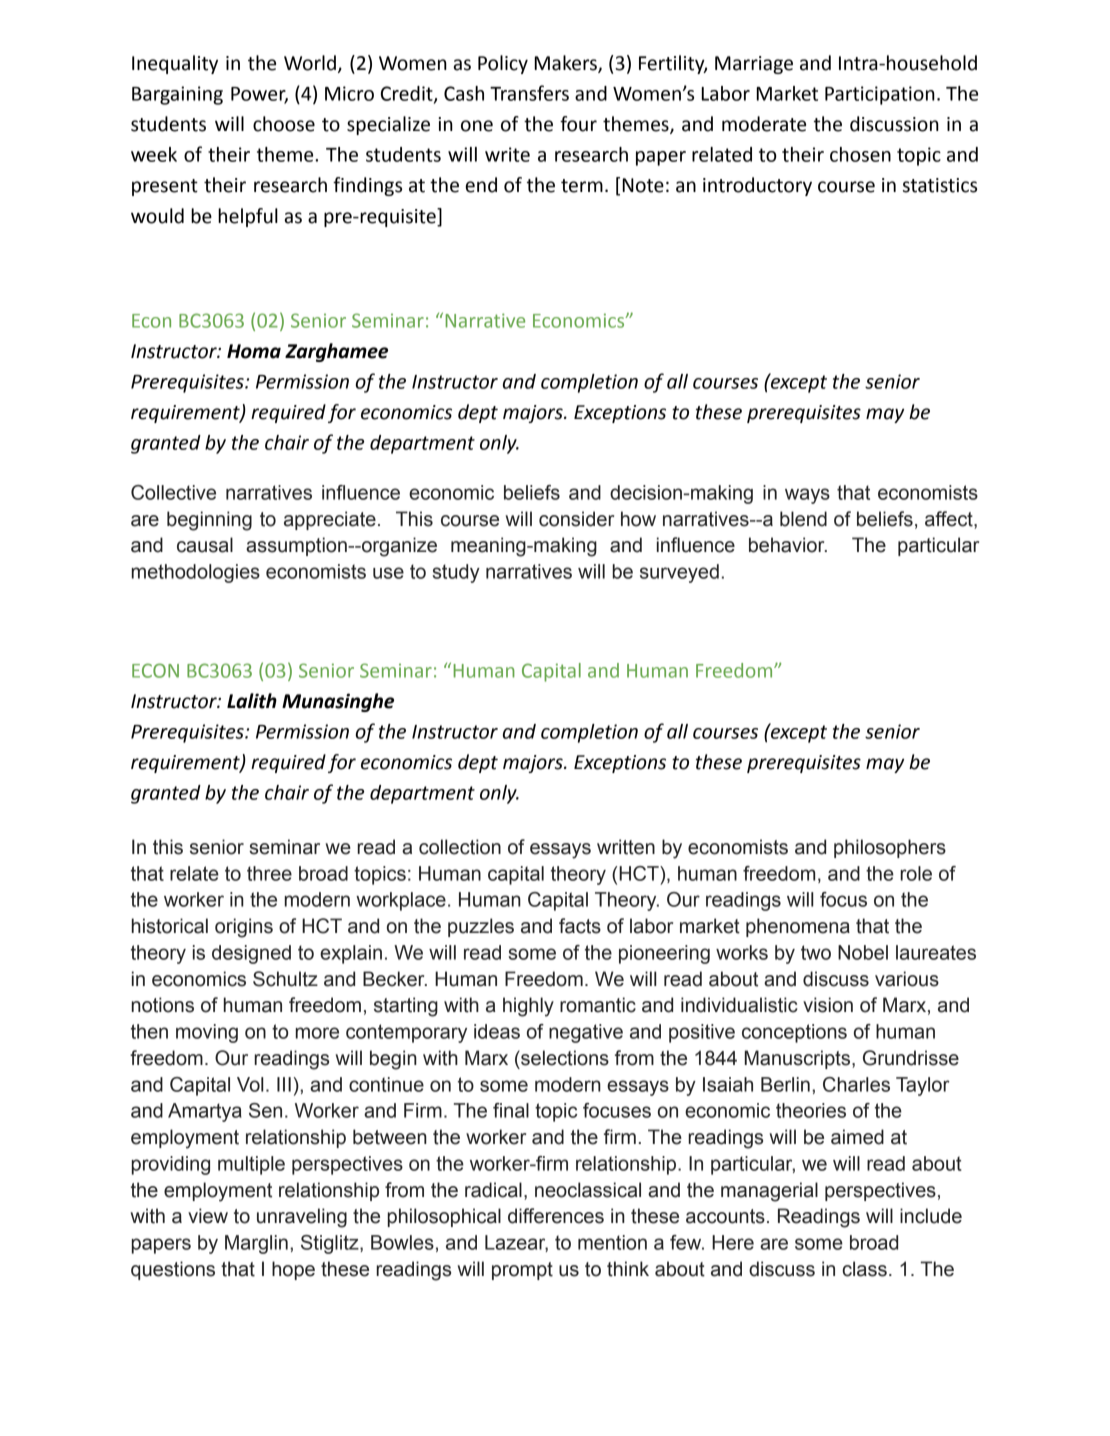  What do you see at coordinates (788, 545) in the document?
I see `behavior` at bounding box center [788, 545].
